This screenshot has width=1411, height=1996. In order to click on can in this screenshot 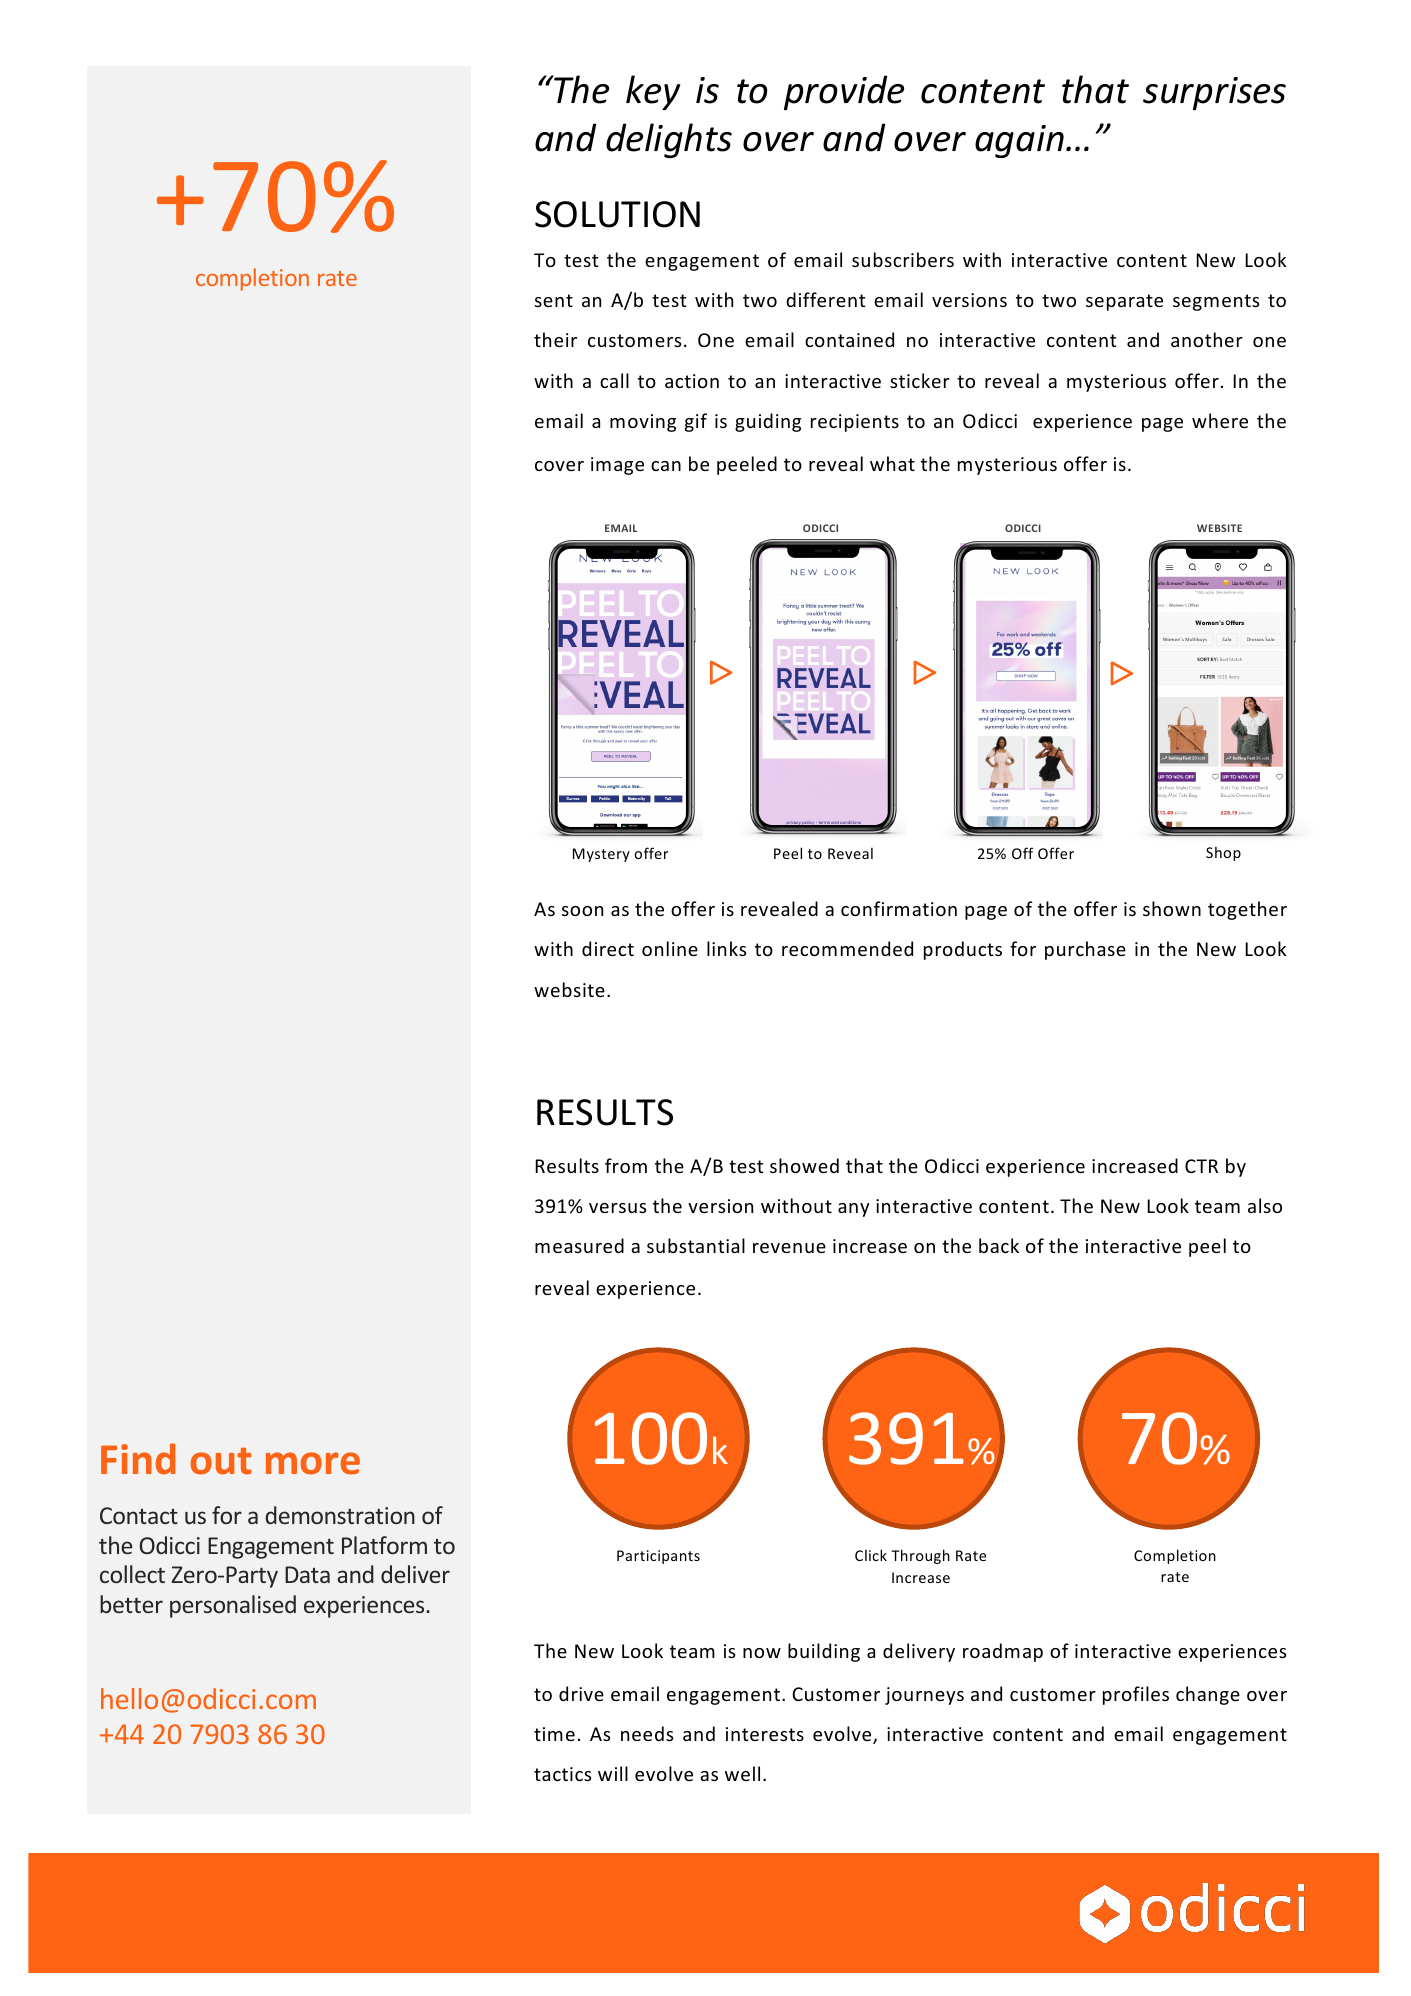, I will do `click(666, 466)`.
